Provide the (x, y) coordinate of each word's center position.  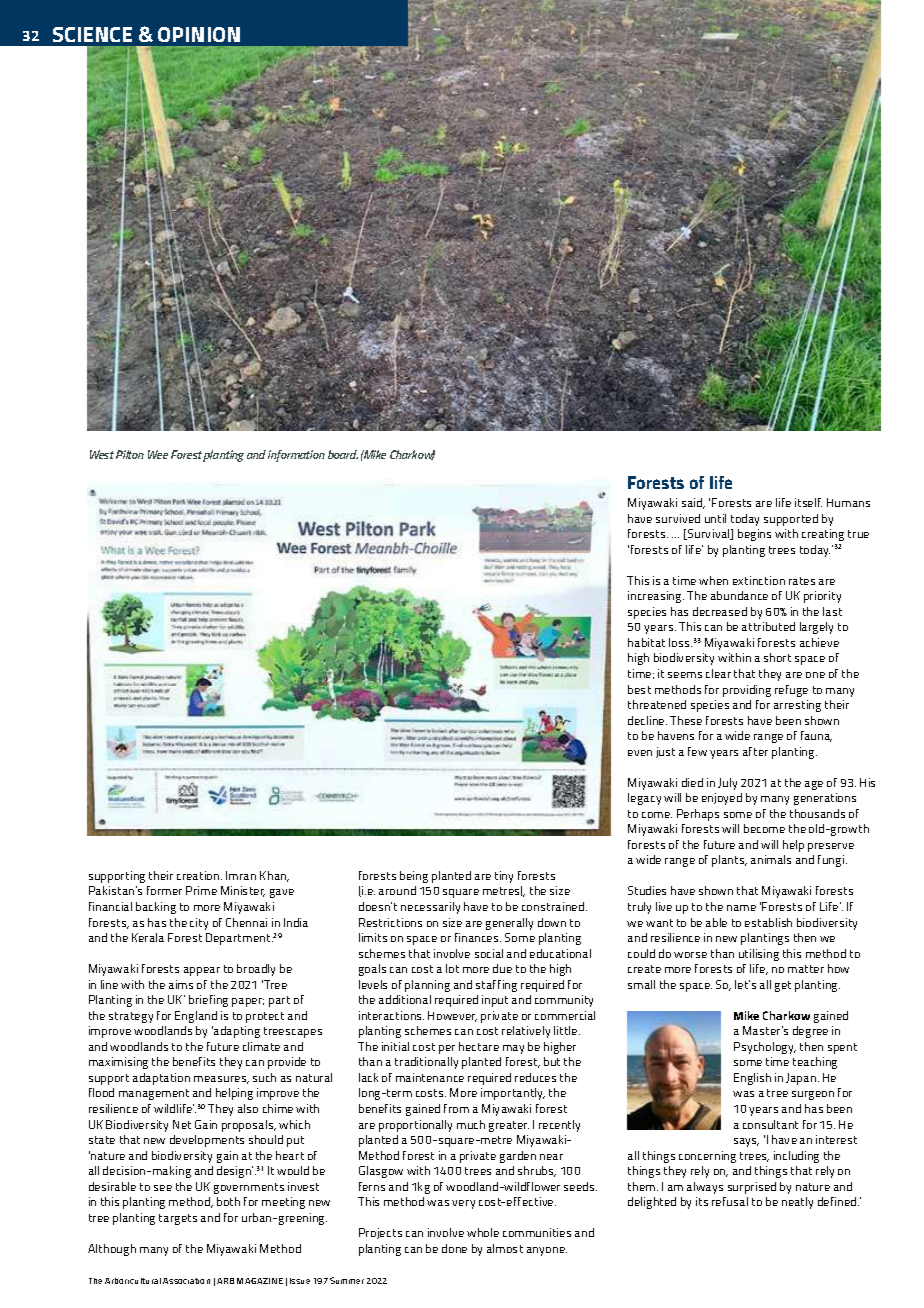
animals (771, 859)
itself (808, 502)
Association (186, 1281)
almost (505, 1248)
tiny (504, 877)
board (343, 454)
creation (199, 875)
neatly (797, 1203)
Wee (158, 454)
